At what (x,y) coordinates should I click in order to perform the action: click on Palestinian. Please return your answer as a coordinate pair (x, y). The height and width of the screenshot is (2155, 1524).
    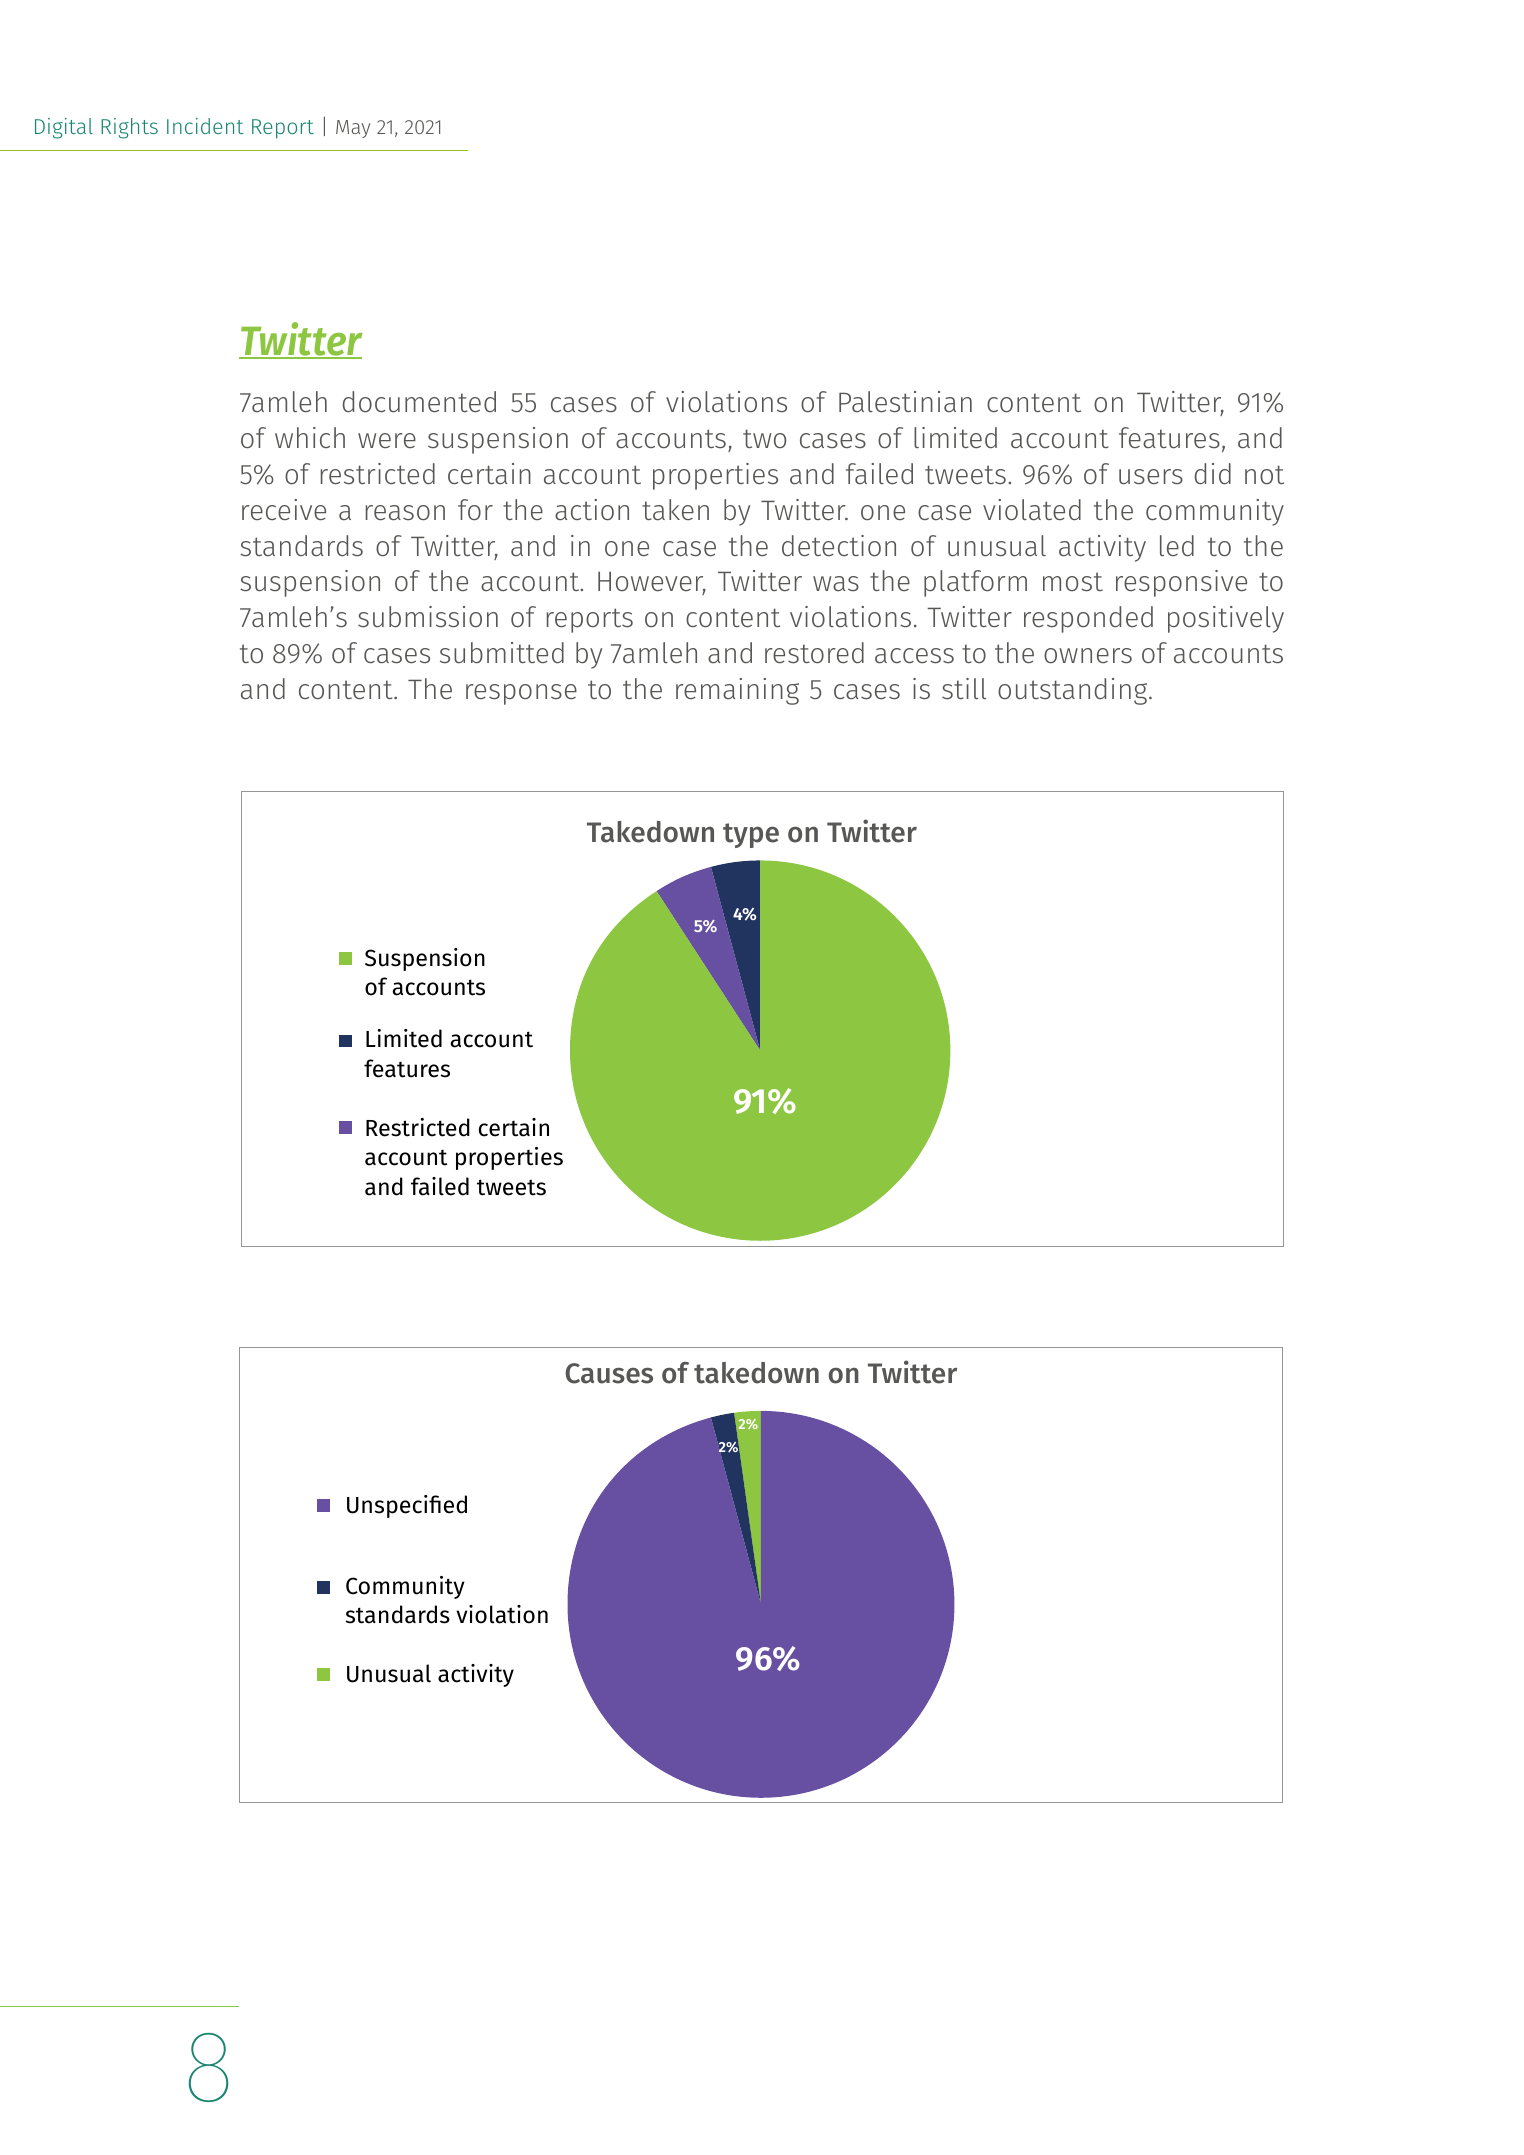
    Looking at the image, I should click on (905, 402).
